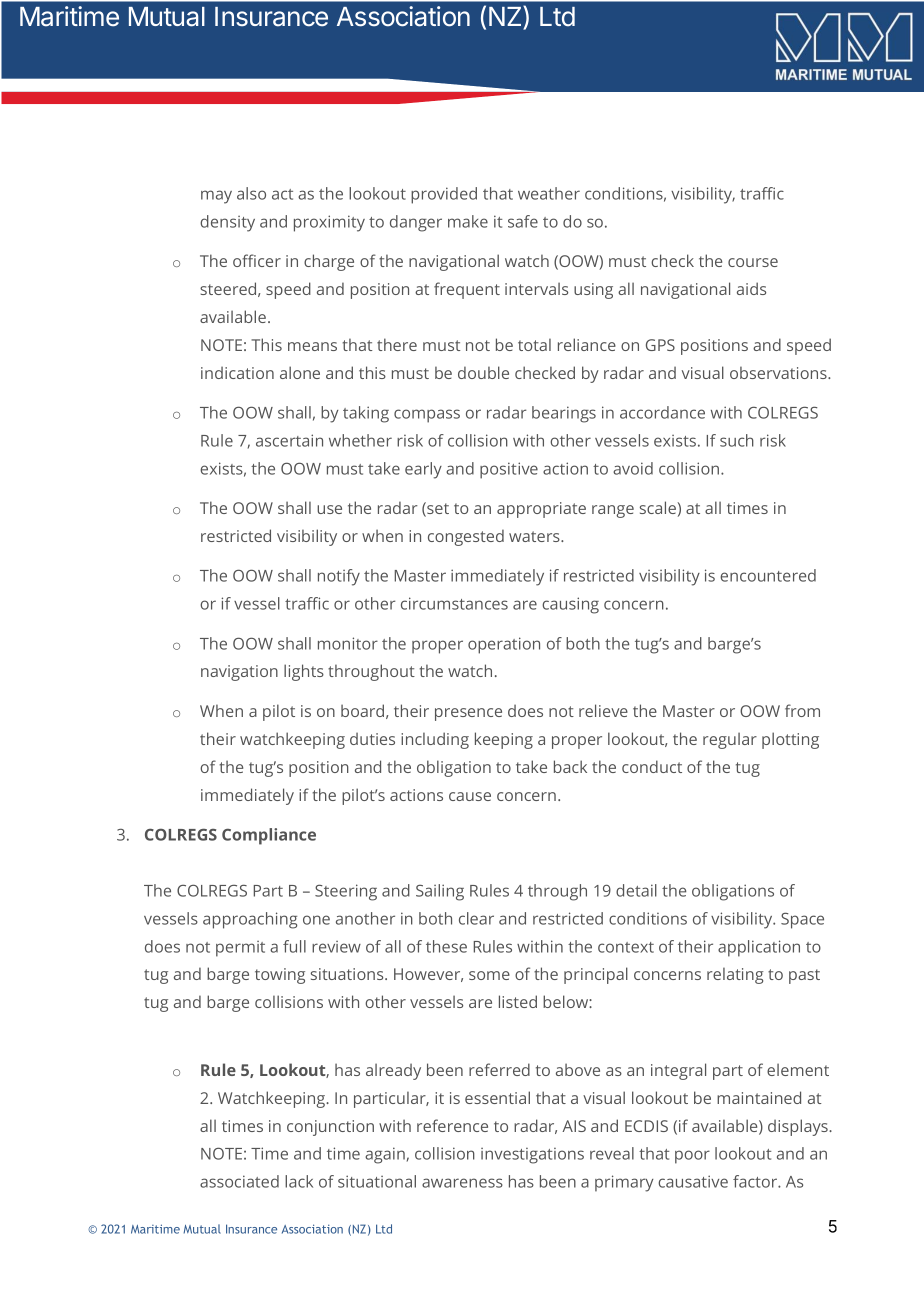  Describe the element at coordinates (523, 221) in the page. I see `safe` at that location.
